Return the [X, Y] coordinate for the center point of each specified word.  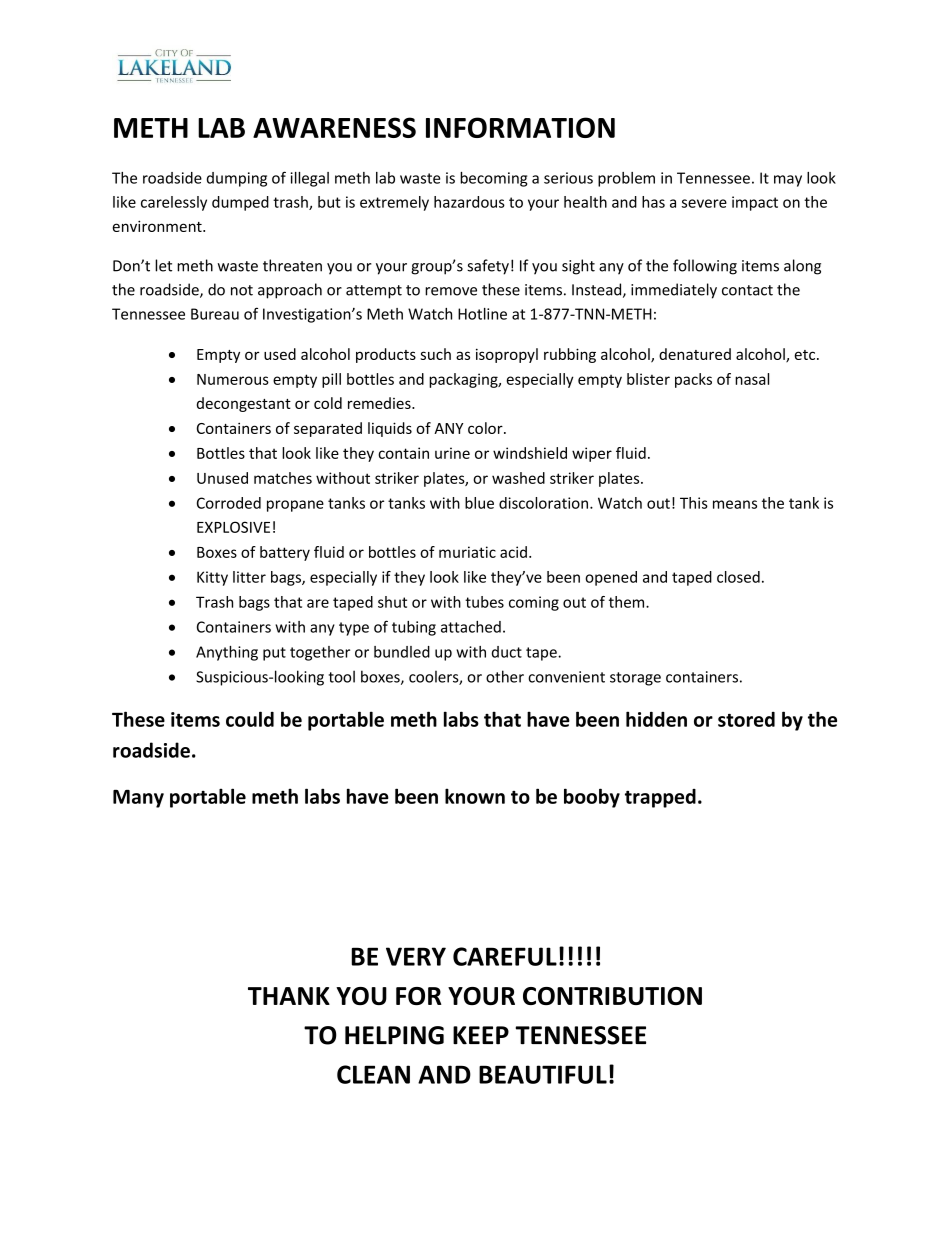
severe [704, 203]
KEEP [481, 1035]
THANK [289, 996]
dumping [237, 179]
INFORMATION [520, 127]
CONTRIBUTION [612, 996]
